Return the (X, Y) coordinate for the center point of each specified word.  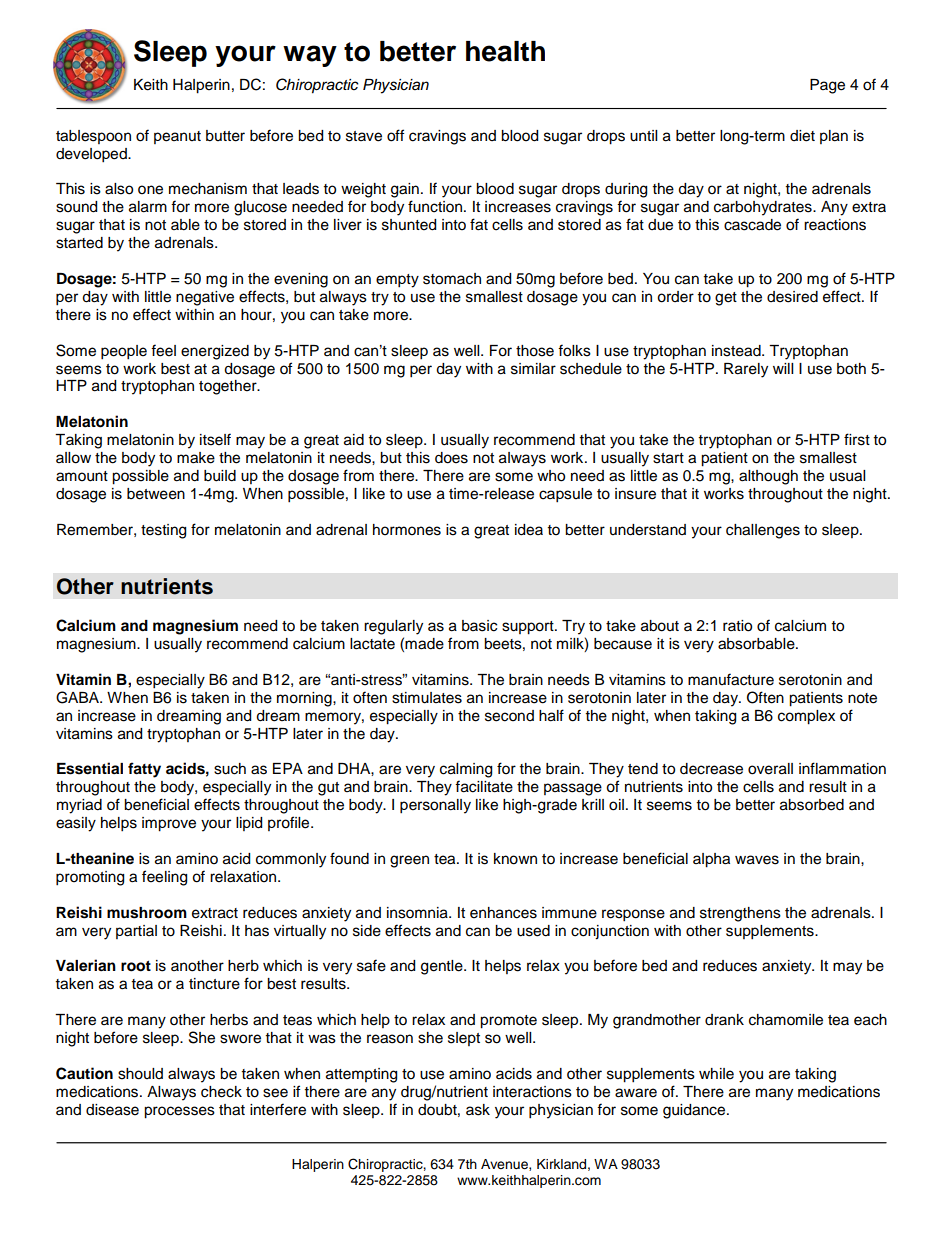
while (716, 1074)
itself (215, 439)
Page (827, 86)
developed (92, 155)
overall (770, 769)
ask (478, 1110)
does (451, 458)
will (783, 368)
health (505, 51)
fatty (144, 770)
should (140, 1074)
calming (466, 770)
